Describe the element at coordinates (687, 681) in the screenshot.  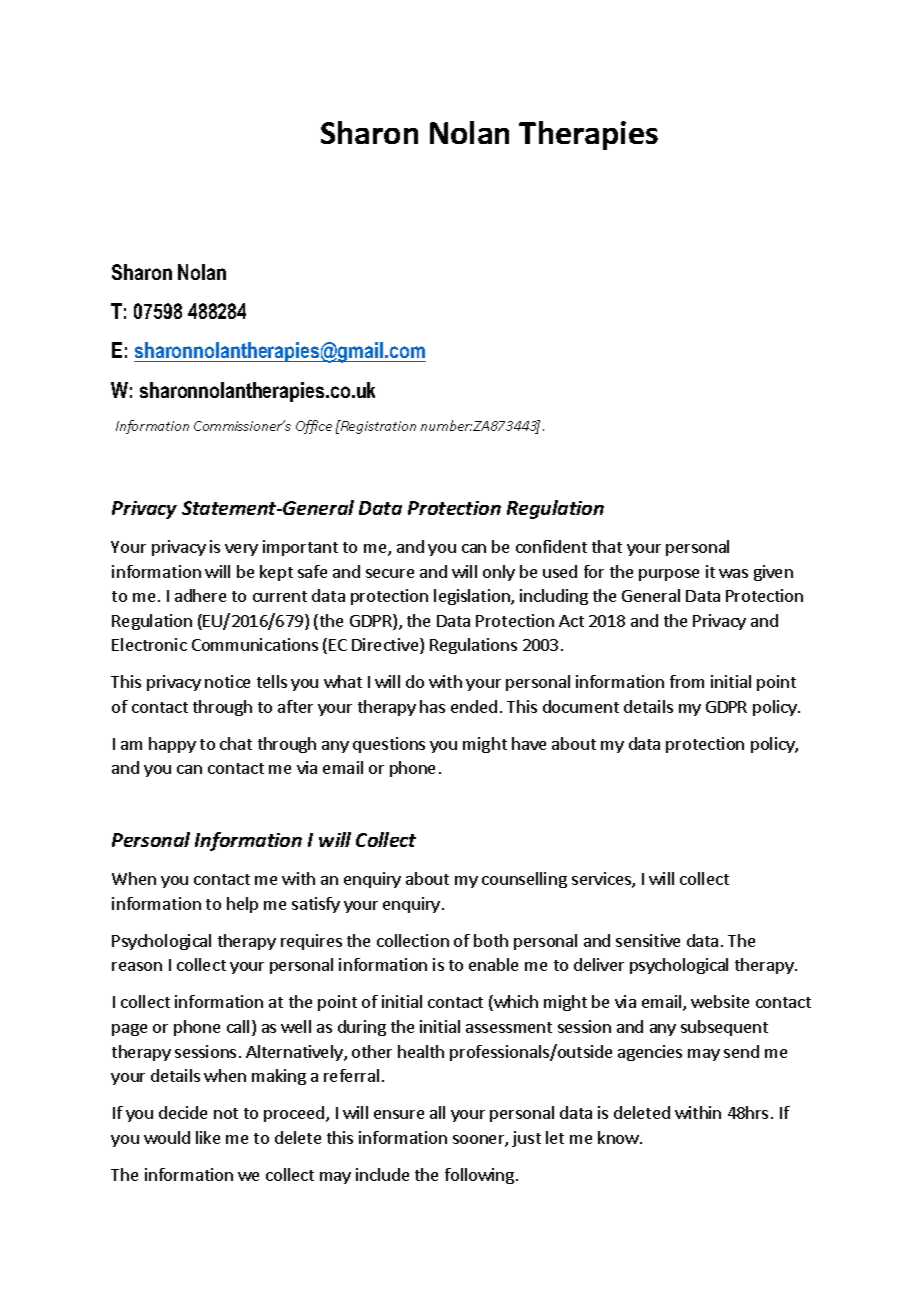
I see `from` at that location.
